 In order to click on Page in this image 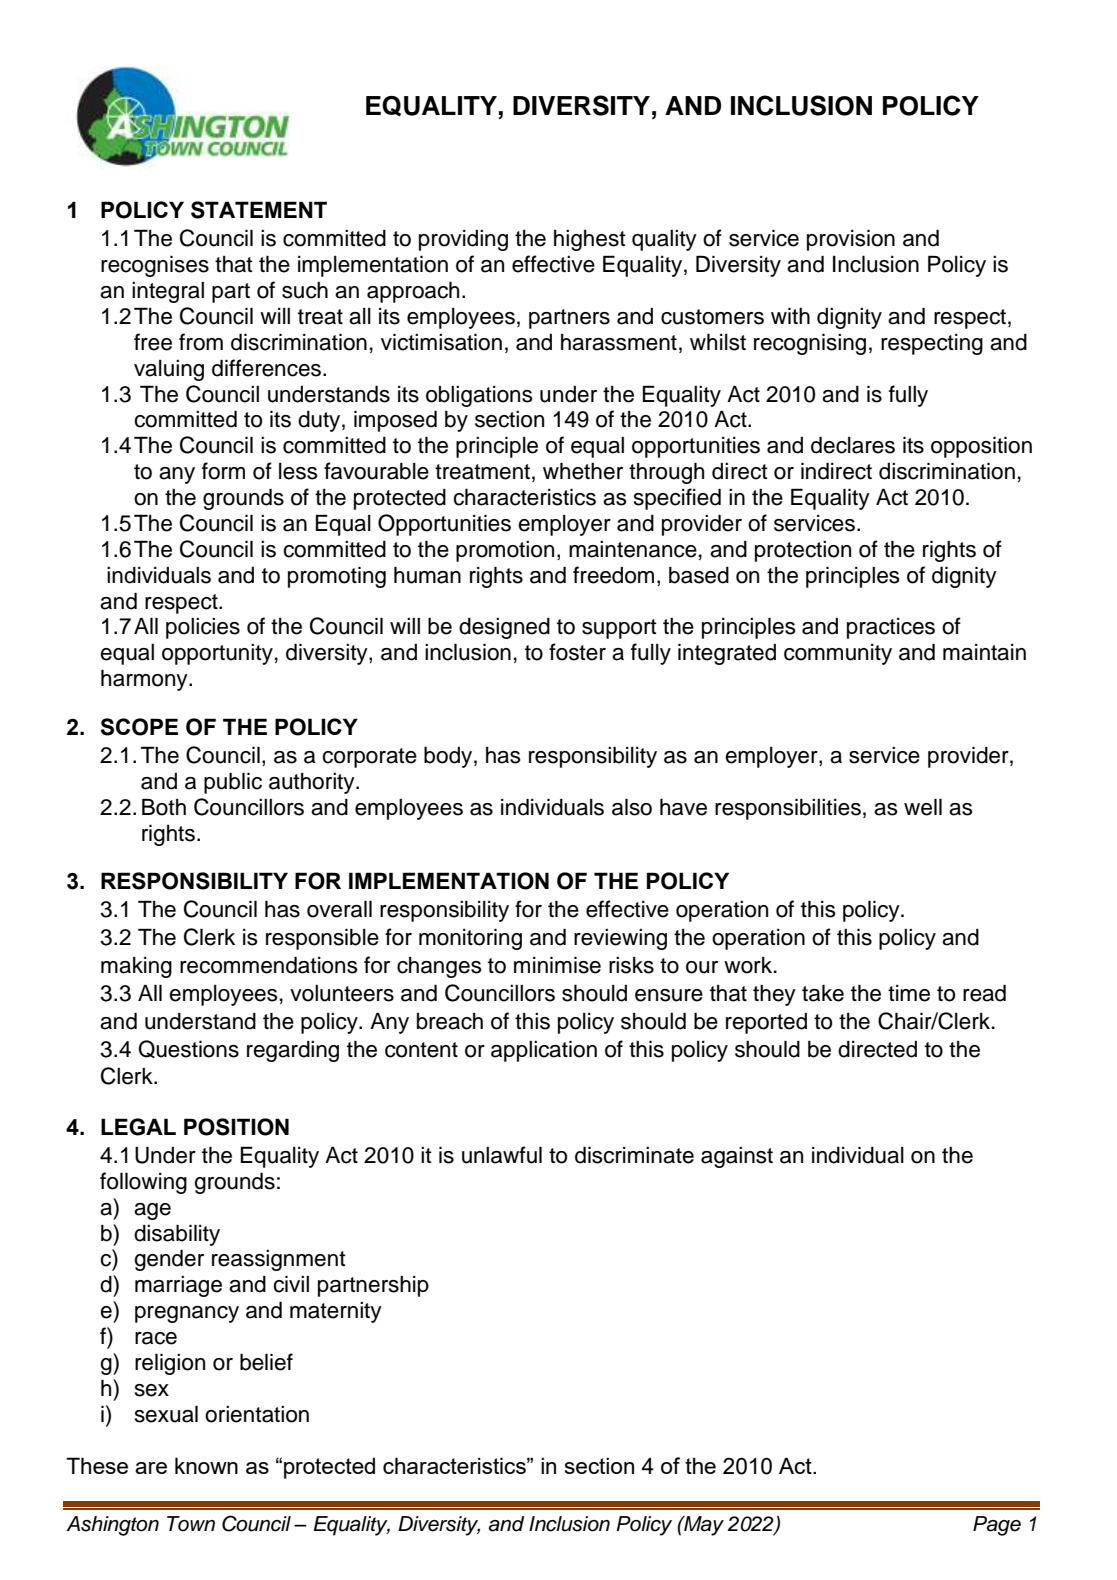, I will do `click(997, 1526)`.
